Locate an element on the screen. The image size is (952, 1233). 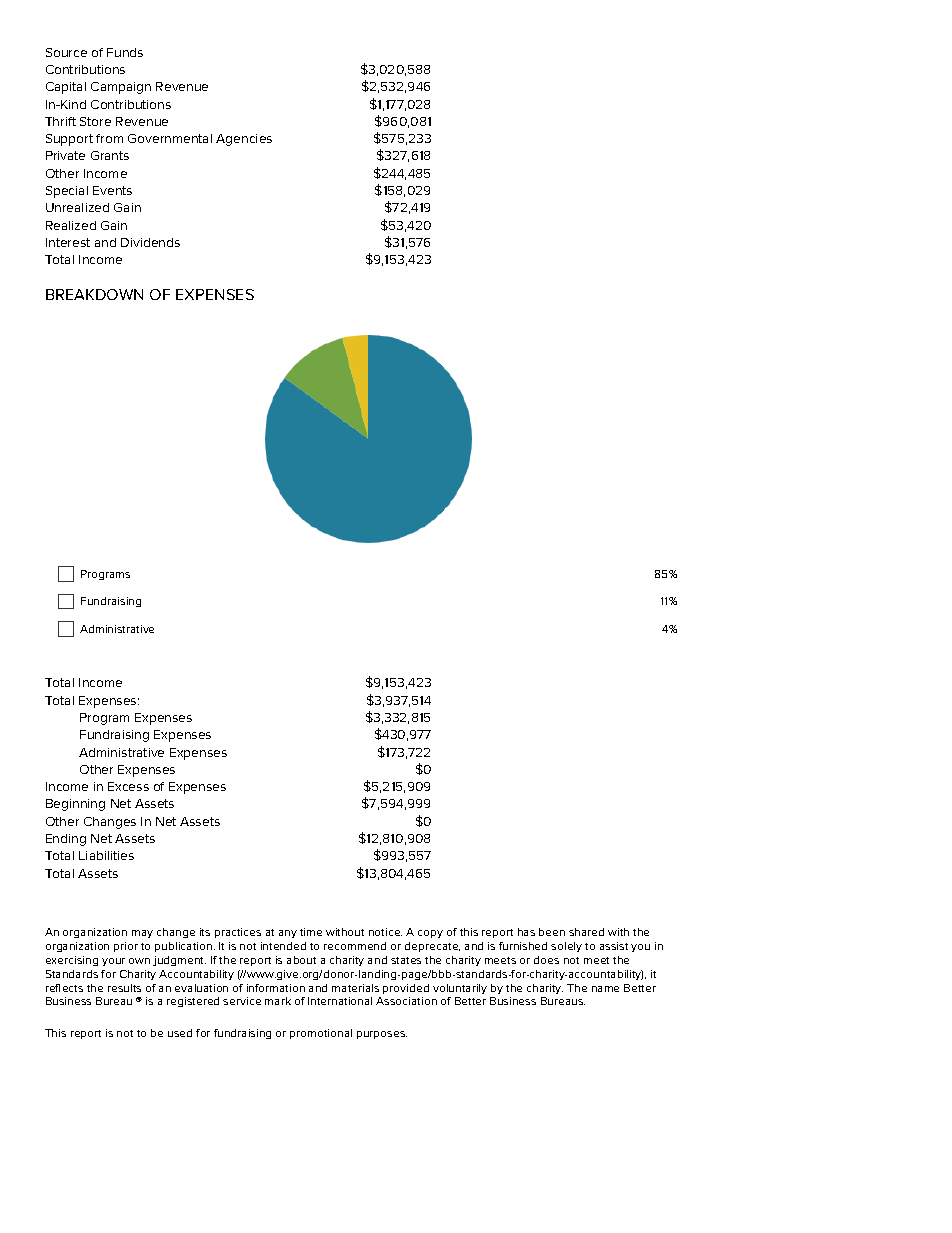
Events is located at coordinates (112, 190).
